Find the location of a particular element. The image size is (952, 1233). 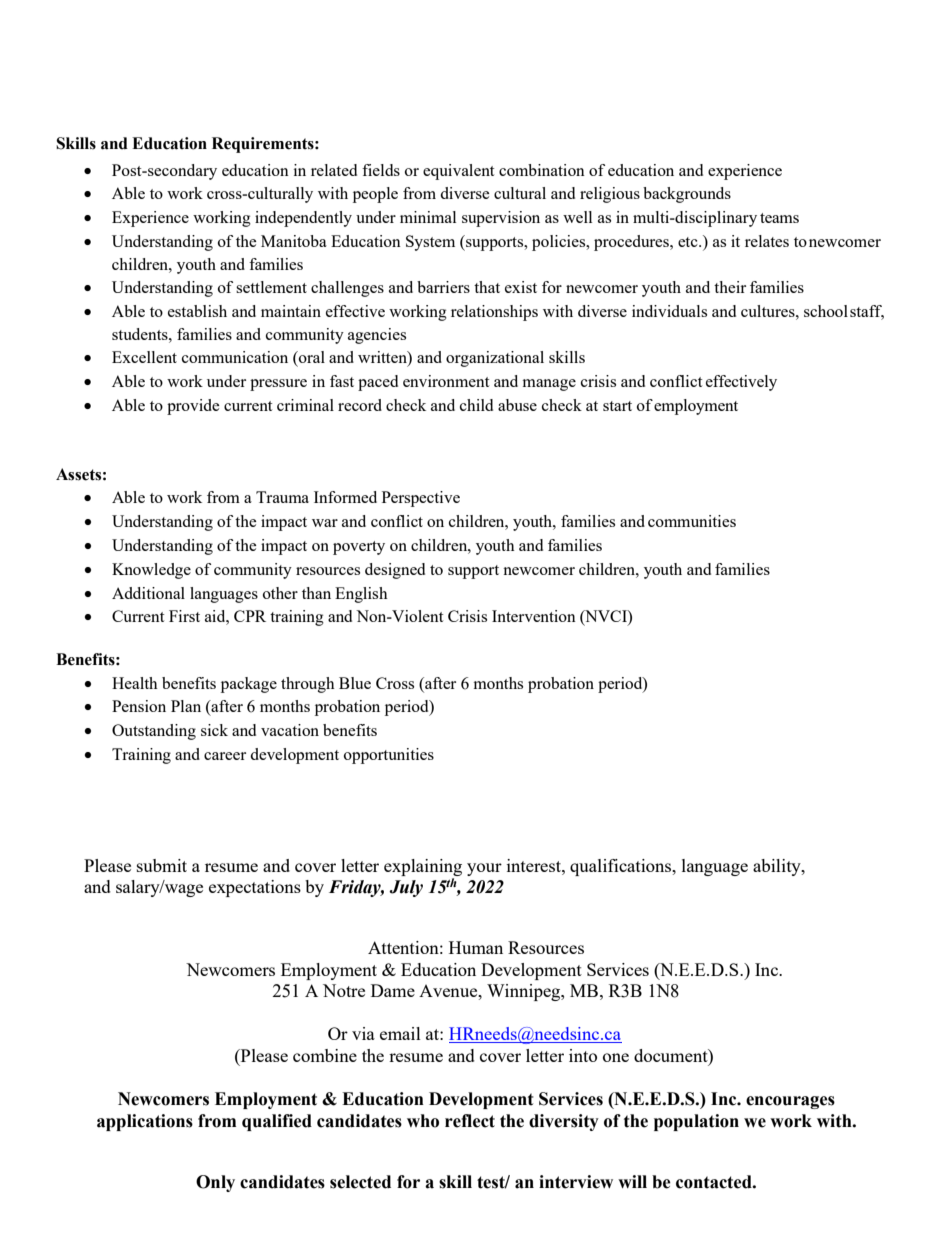

your is located at coordinates (484, 869).
